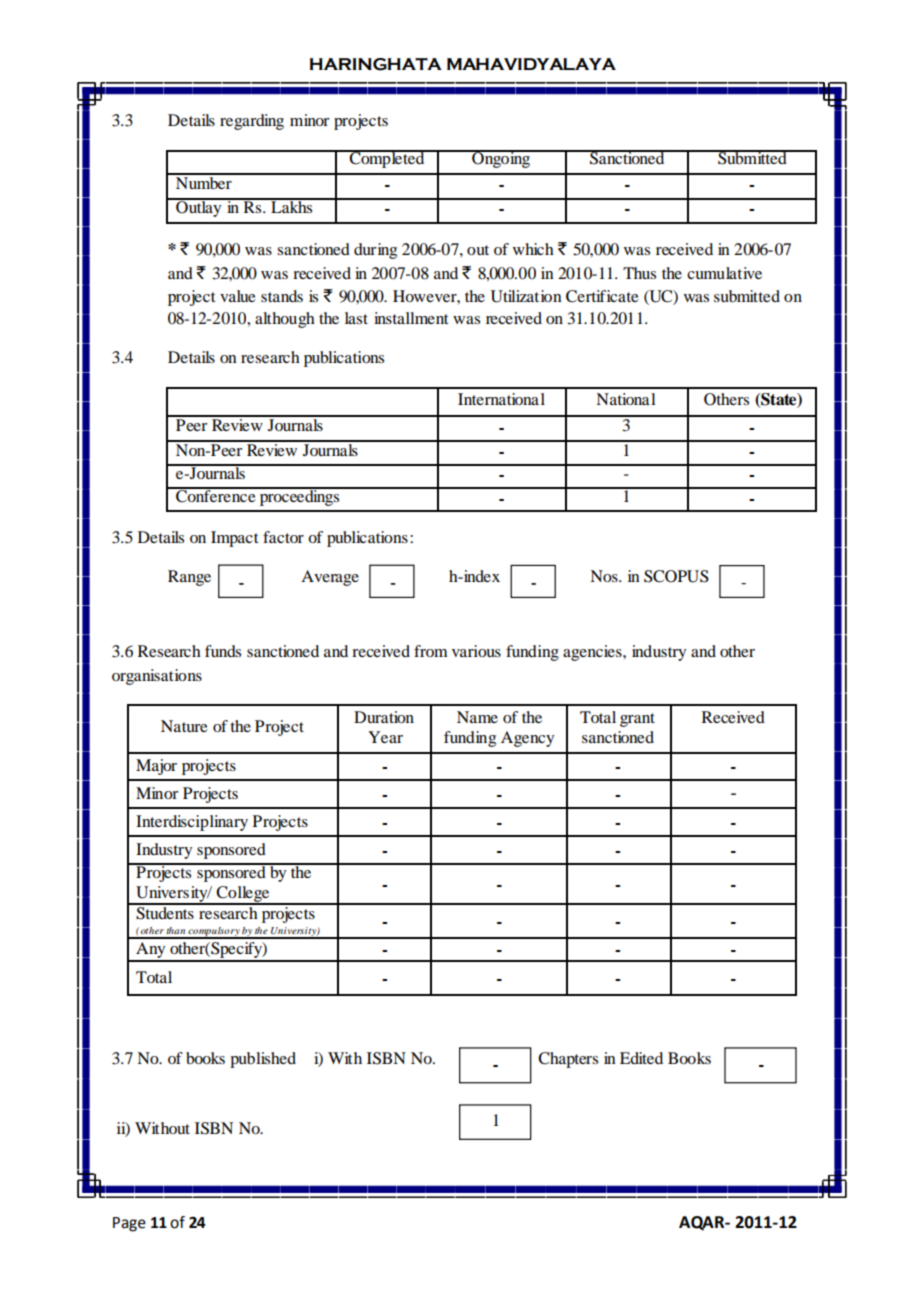 This screenshot has height=1308, width=924. I want to click on Page, so click(129, 1224).
